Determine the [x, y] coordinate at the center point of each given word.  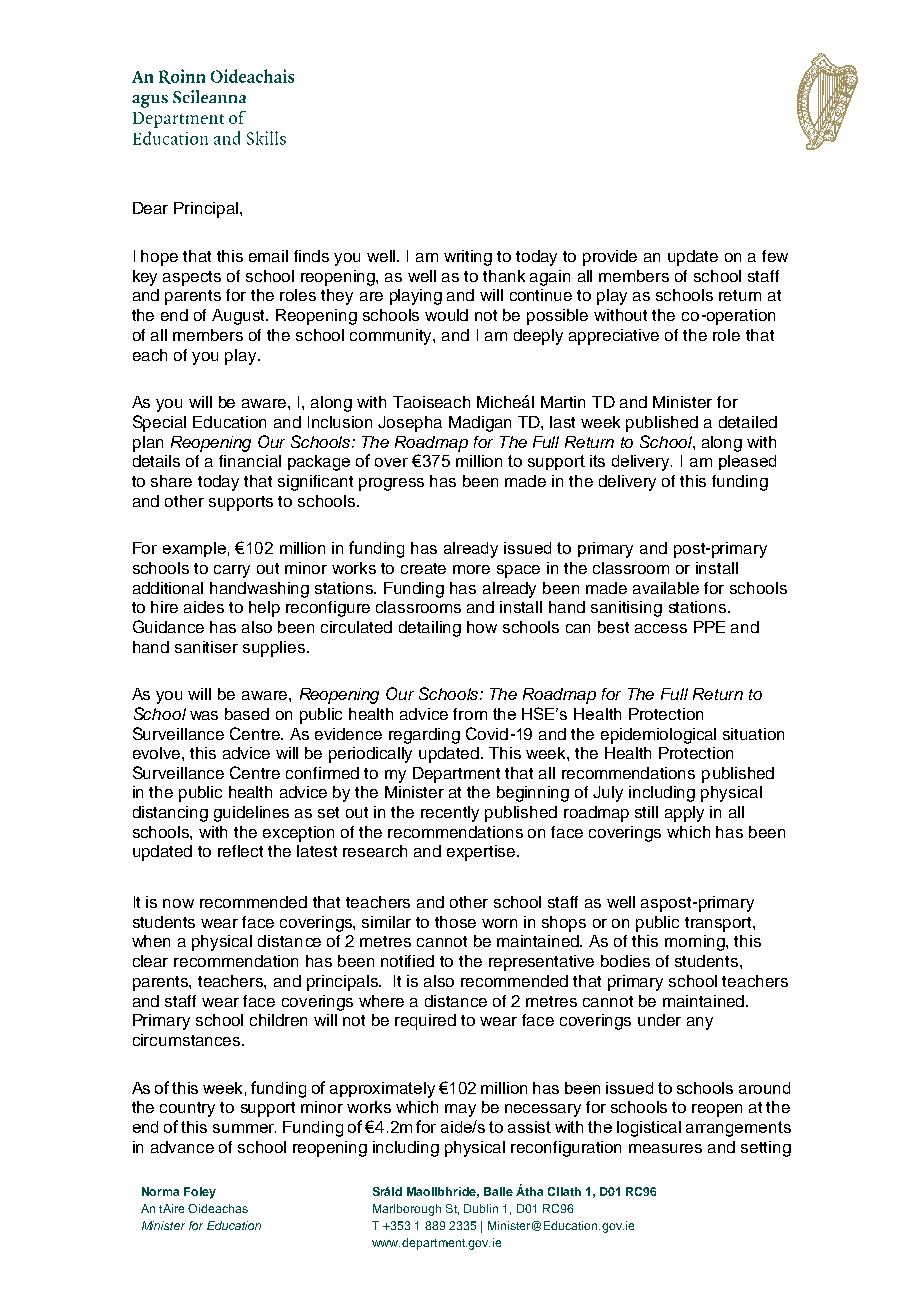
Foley [200, 1193]
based [247, 714]
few [775, 256]
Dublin [481, 1208]
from [470, 714]
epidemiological [658, 736]
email [268, 256]
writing [468, 258]
